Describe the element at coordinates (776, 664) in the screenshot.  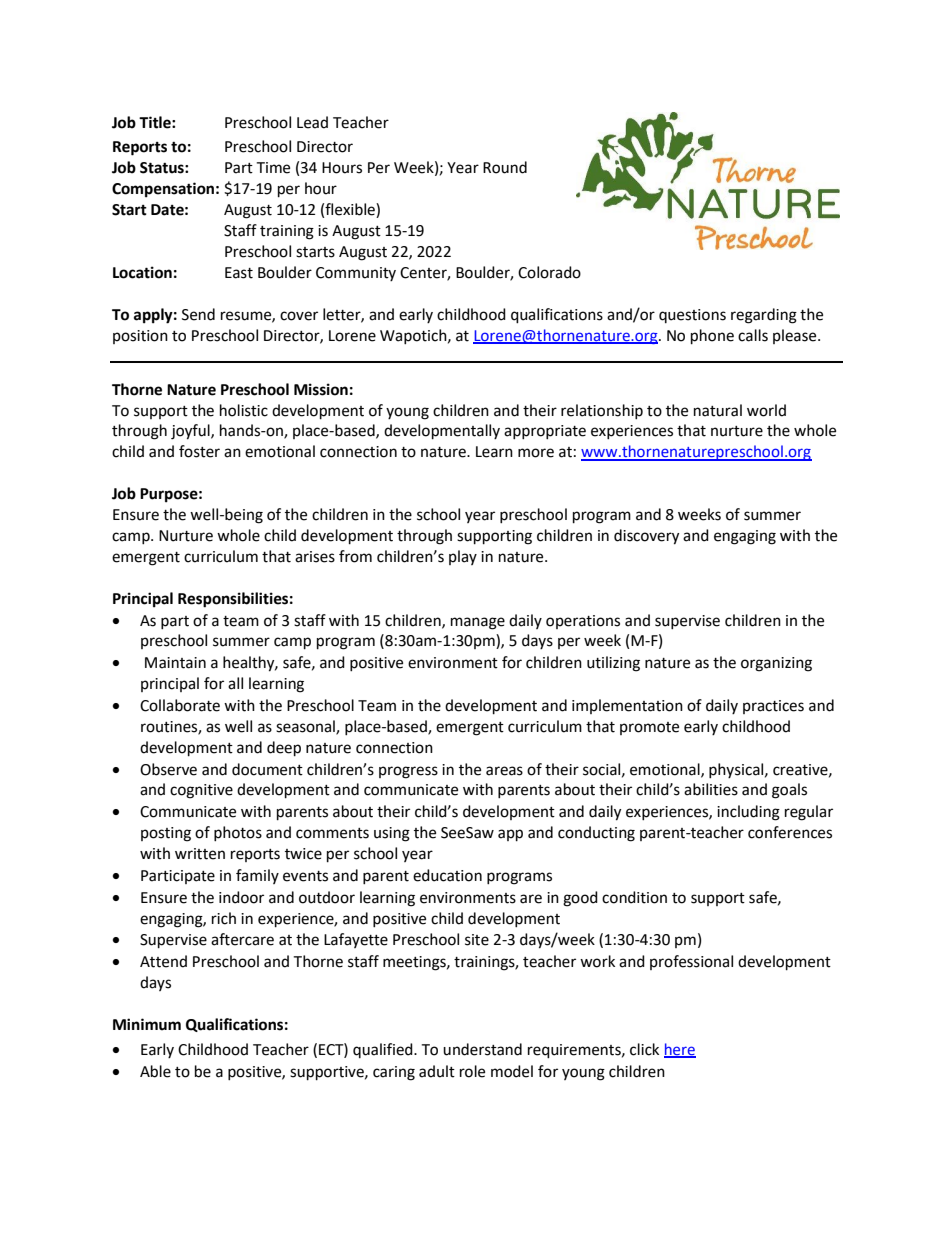
I see `organizing` at that location.
